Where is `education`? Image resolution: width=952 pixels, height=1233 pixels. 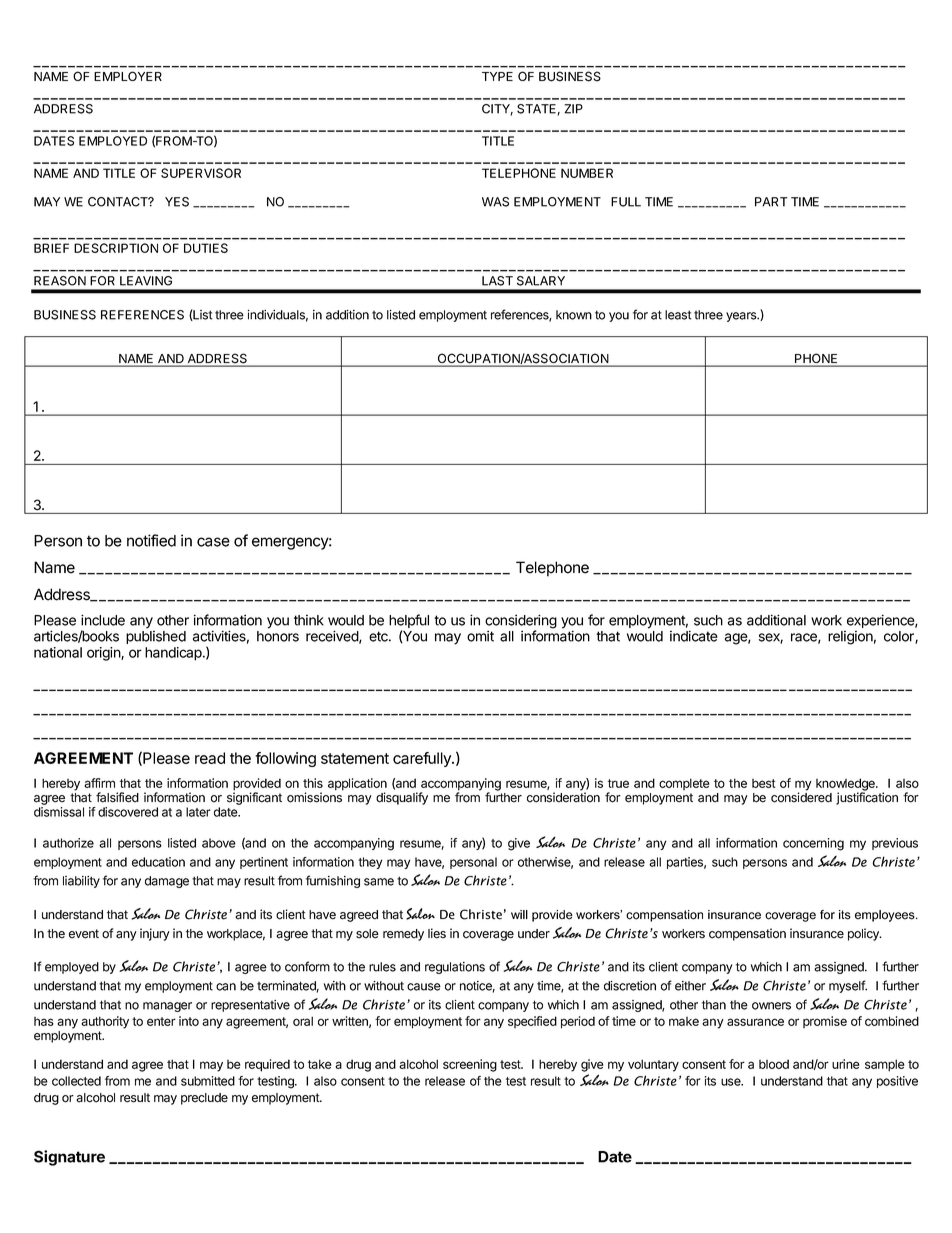
education is located at coordinates (158, 862).
